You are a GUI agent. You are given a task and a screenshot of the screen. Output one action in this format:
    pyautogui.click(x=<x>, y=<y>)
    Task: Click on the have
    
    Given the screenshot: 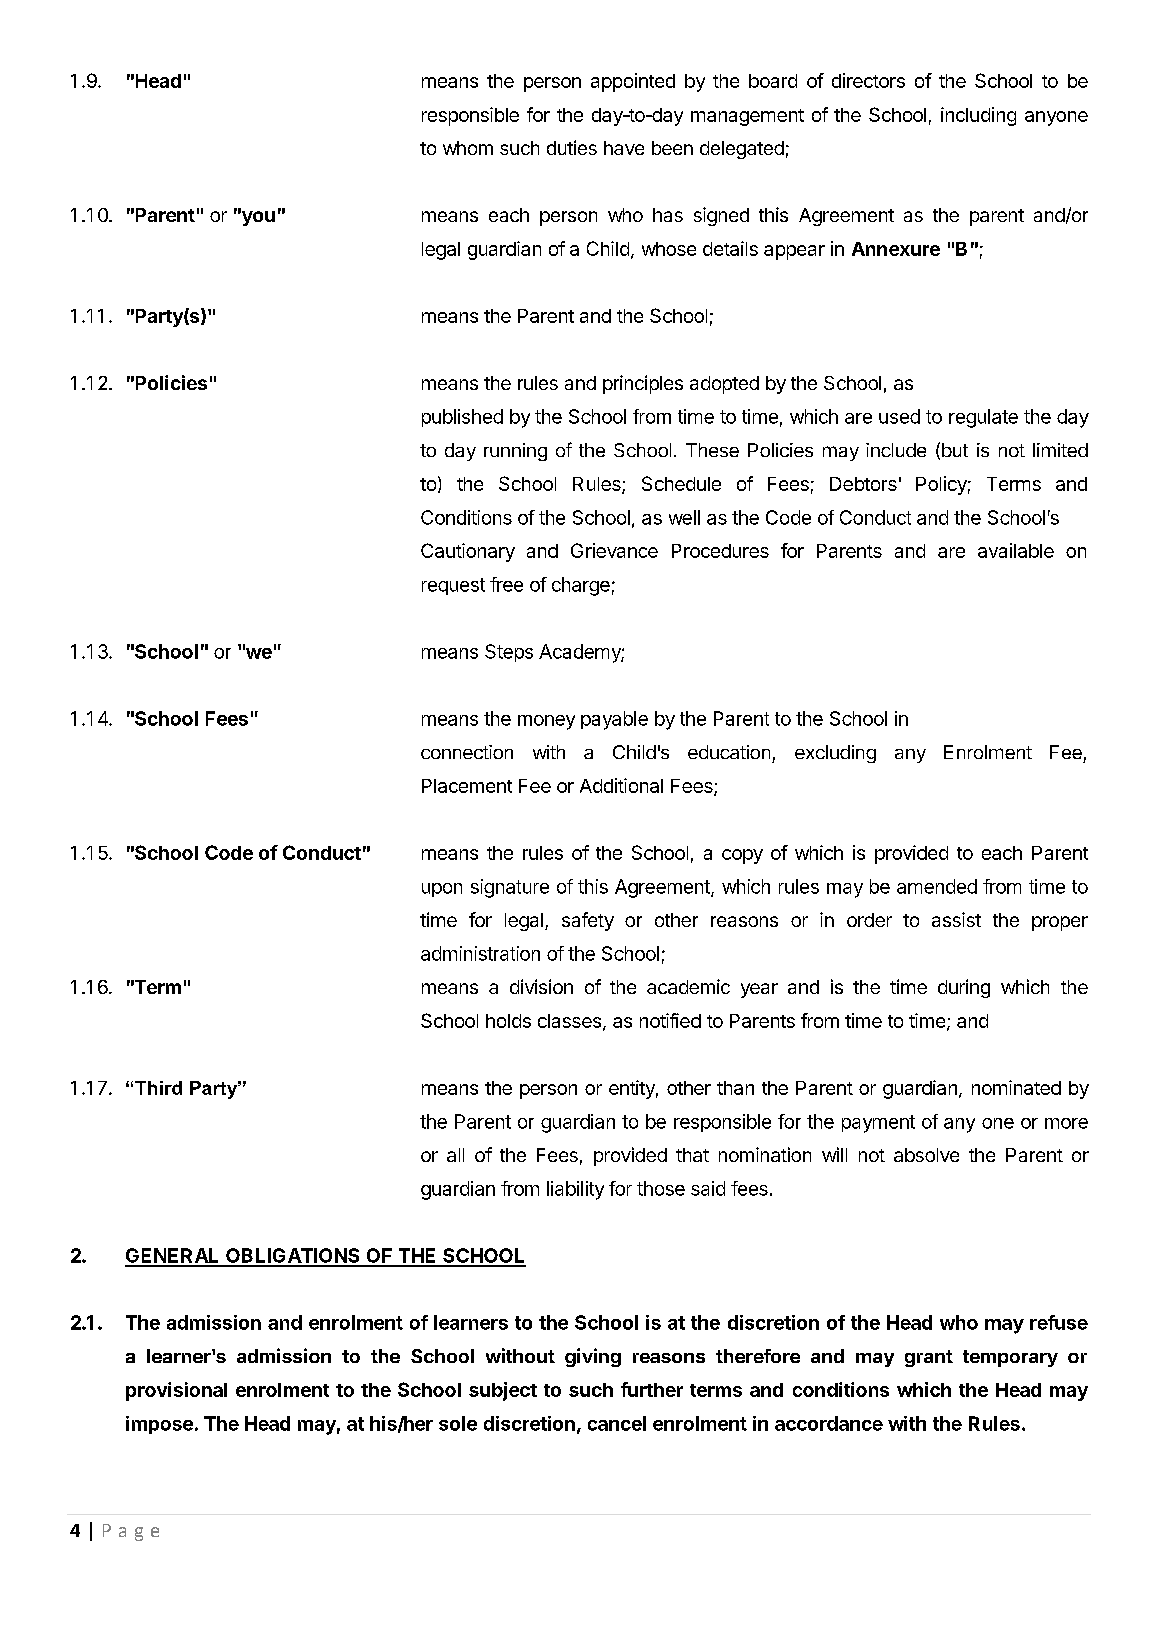 What is the action you would take?
    pyautogui.click(x=624, y=148)
